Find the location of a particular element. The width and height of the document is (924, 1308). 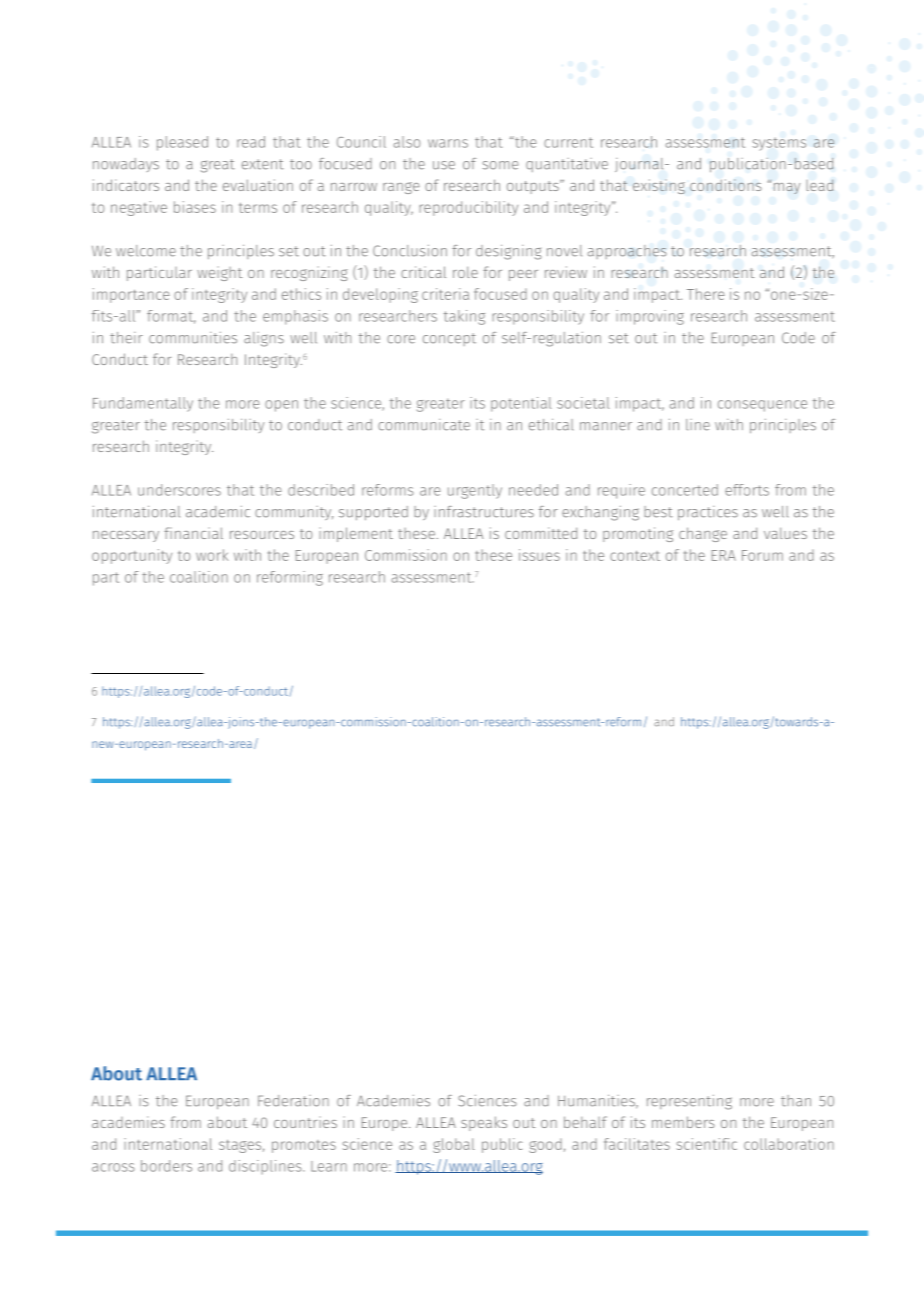

scientific is located at coordinates (707, 1144).
